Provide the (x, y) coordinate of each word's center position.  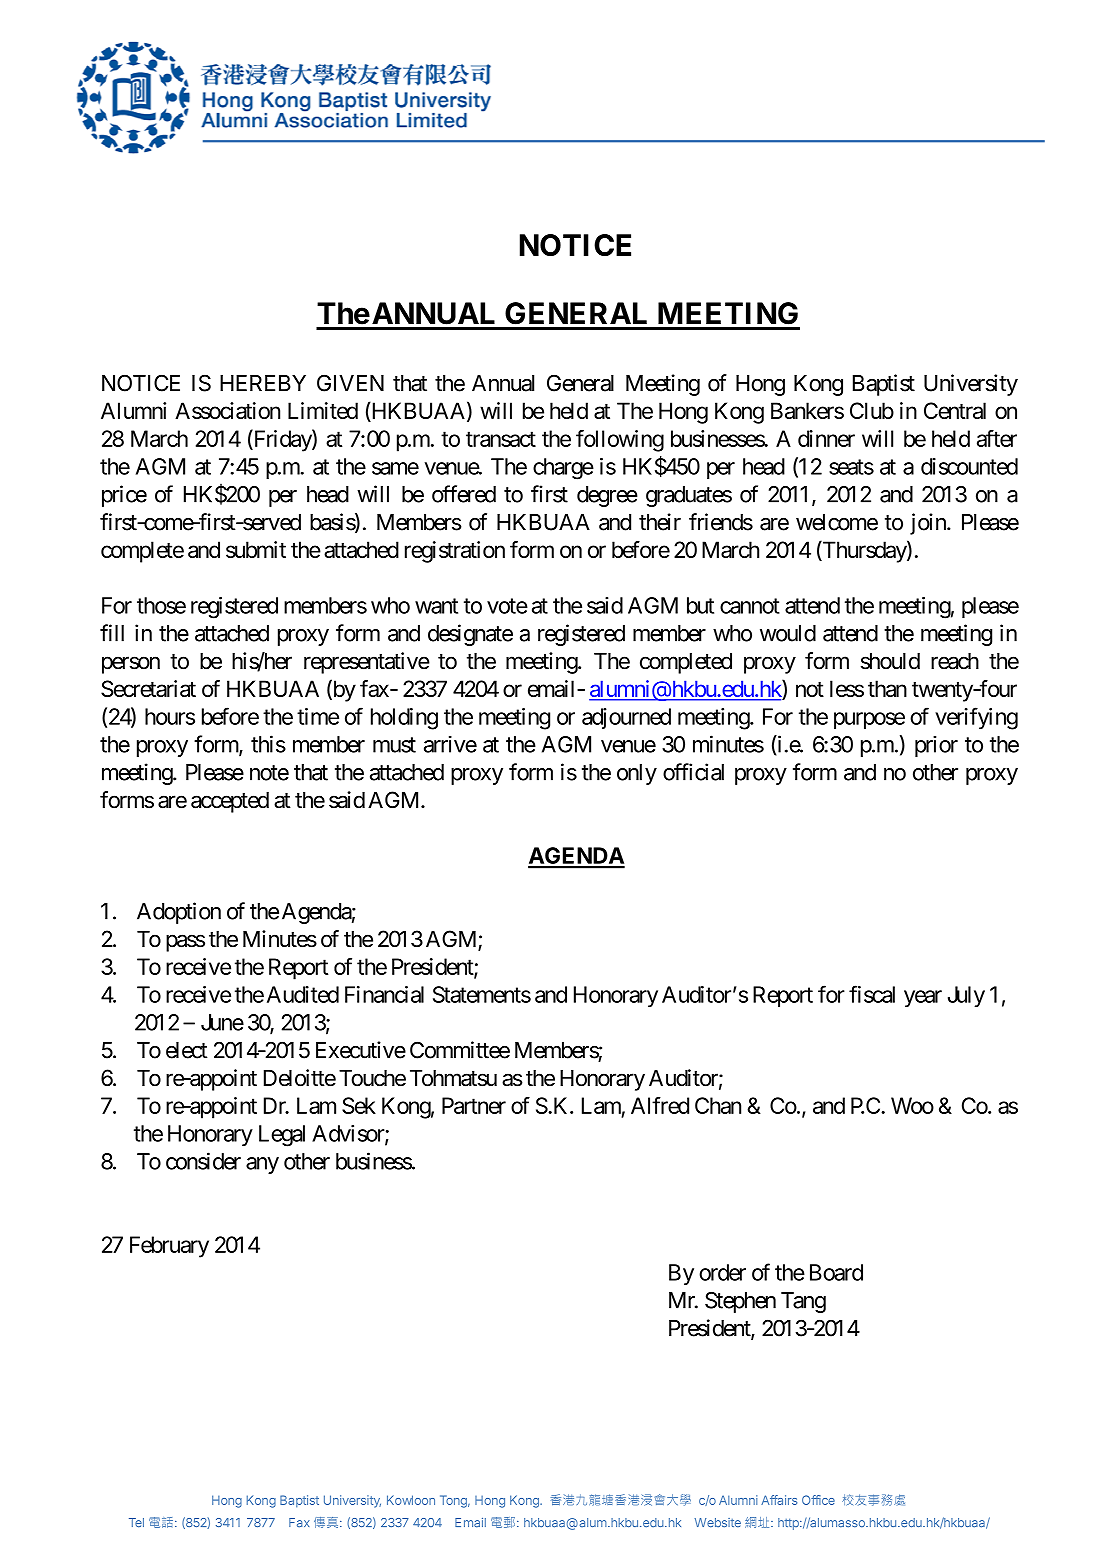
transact (501, 439)
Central (955, 410)
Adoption (179, 913)
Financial (384, 994)
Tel (136, 1522)
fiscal (872, 994)
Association (227, 410)
